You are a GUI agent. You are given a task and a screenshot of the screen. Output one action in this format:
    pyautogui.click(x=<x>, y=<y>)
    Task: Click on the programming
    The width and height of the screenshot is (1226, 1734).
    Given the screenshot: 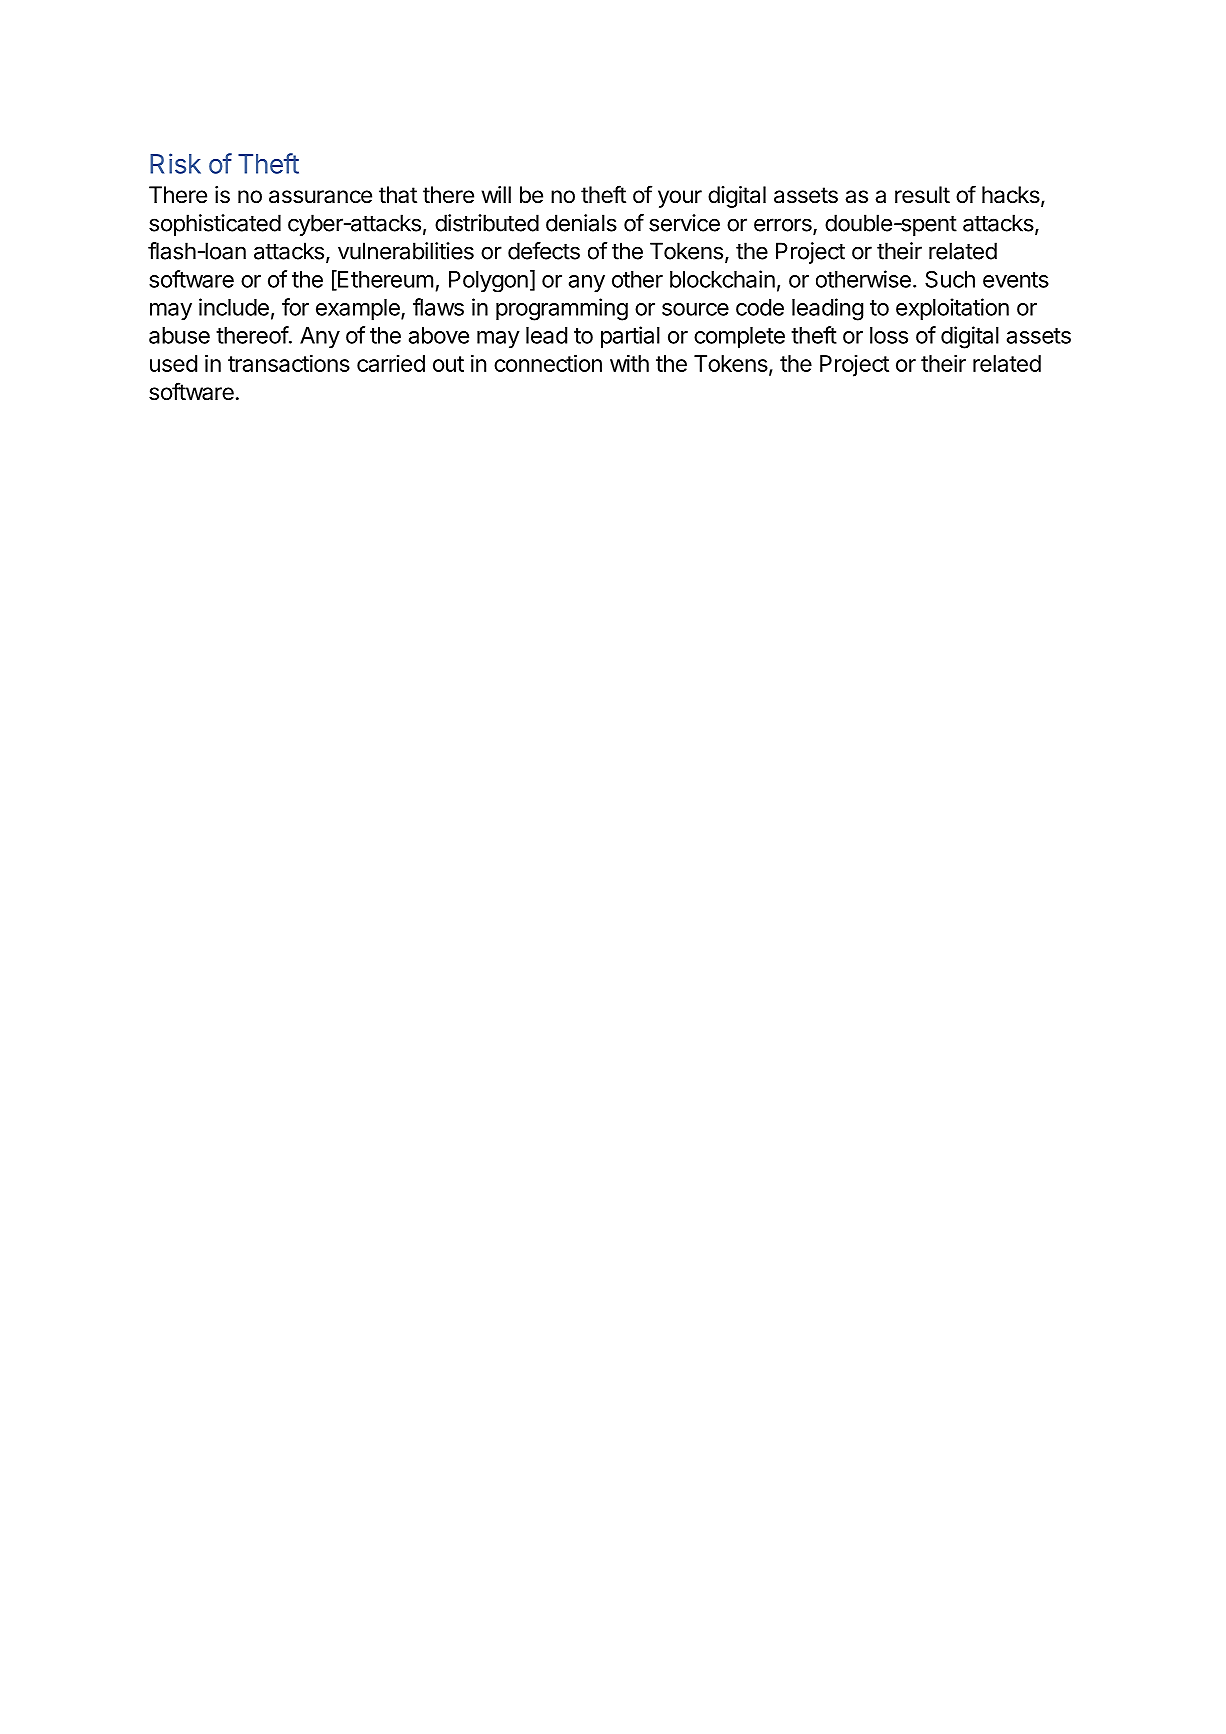 What is the action you would take?
    pyautogui.click(x=562, y=309)
